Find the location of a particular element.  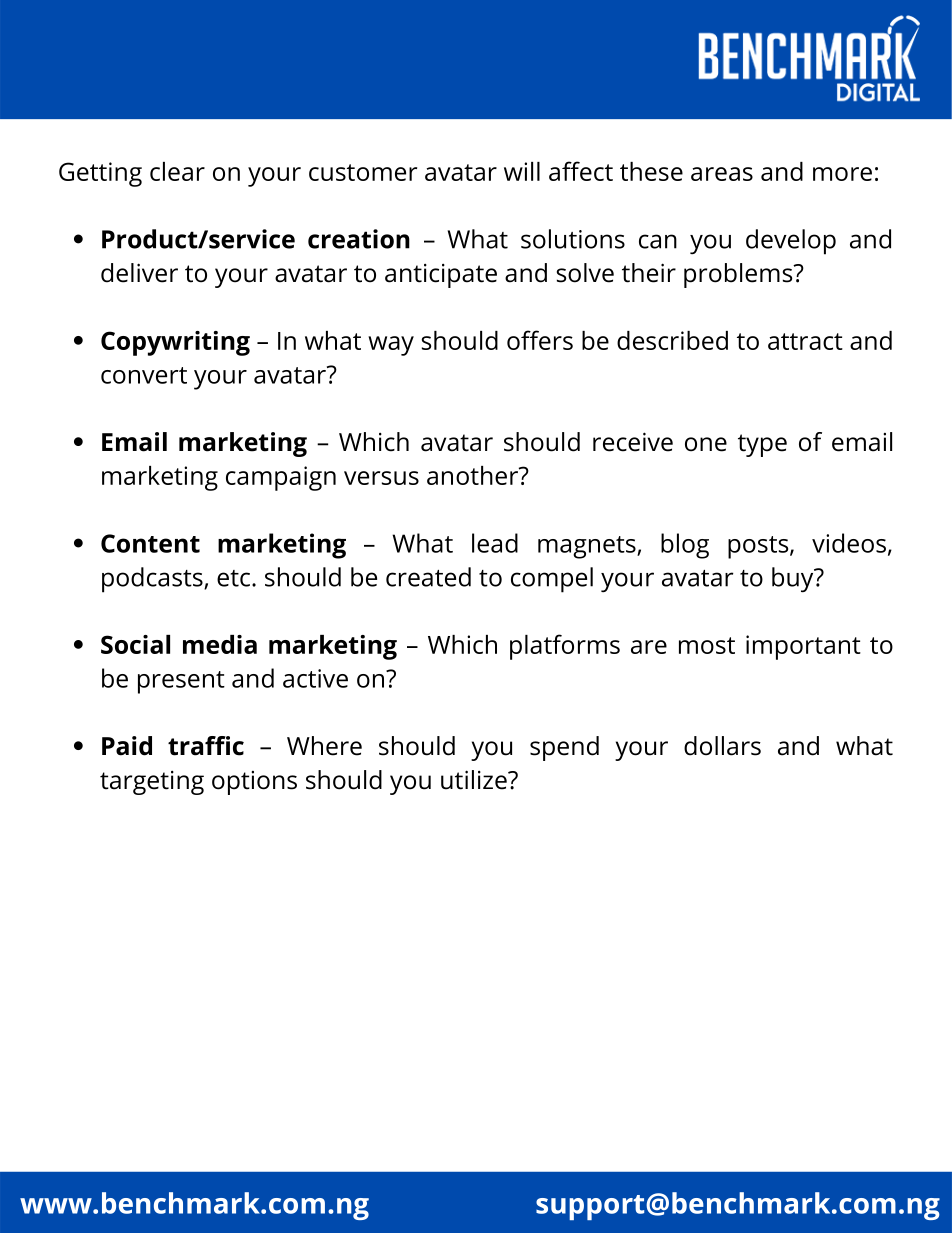

traffic is located at coordinates (206, 746).
